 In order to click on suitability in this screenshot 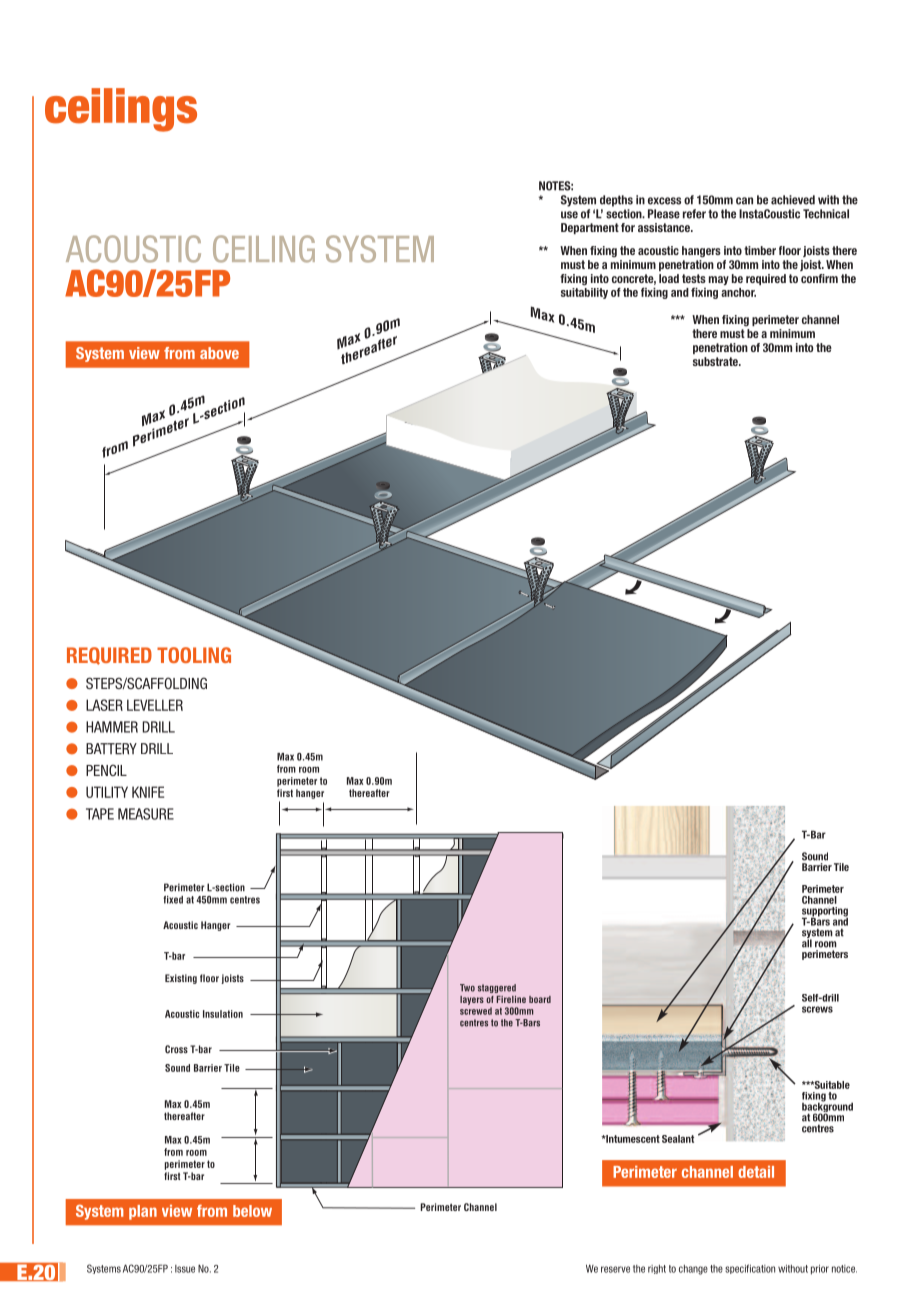, I will do `click(584, 292)`.
